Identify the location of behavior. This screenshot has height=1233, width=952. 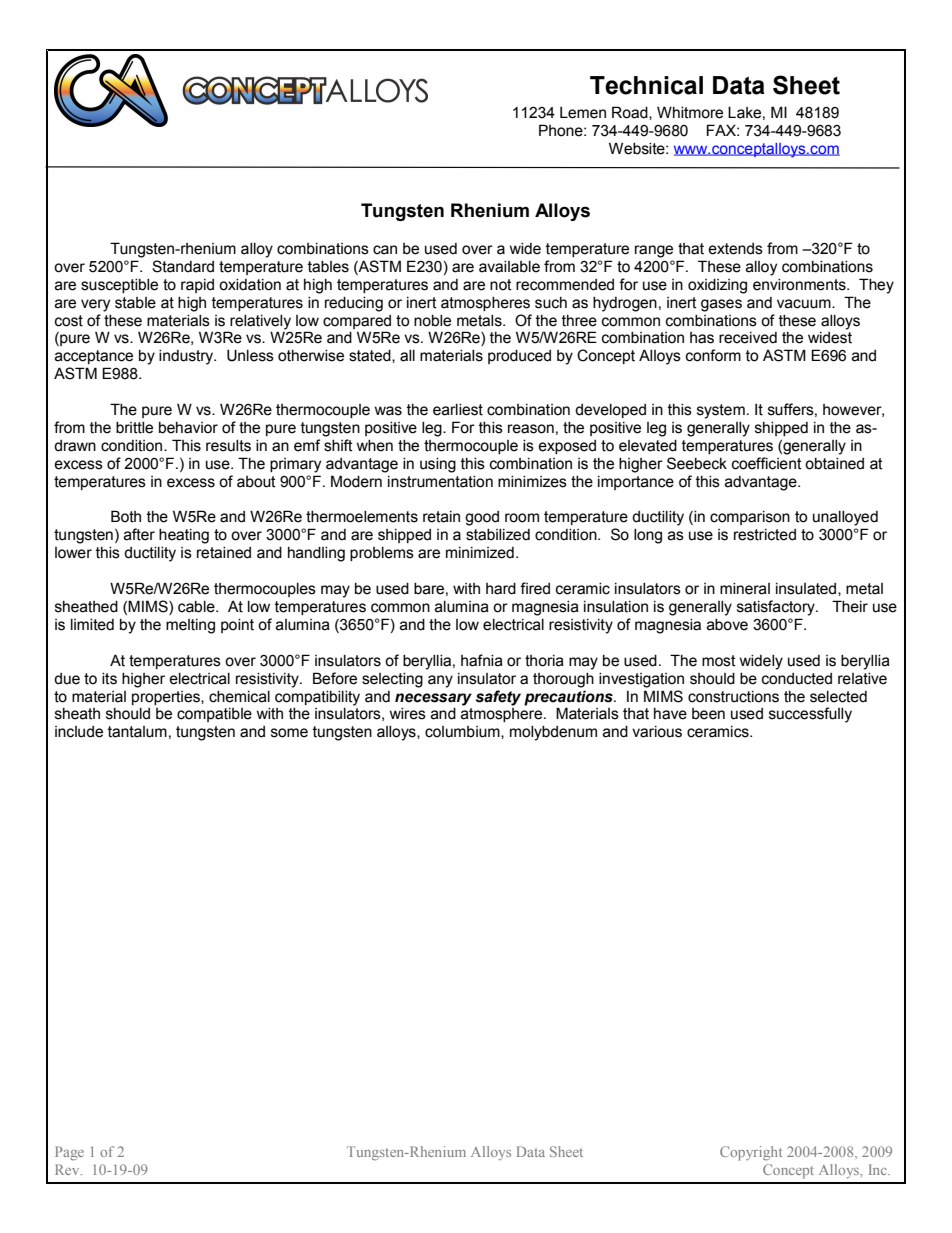
(188, 428).
